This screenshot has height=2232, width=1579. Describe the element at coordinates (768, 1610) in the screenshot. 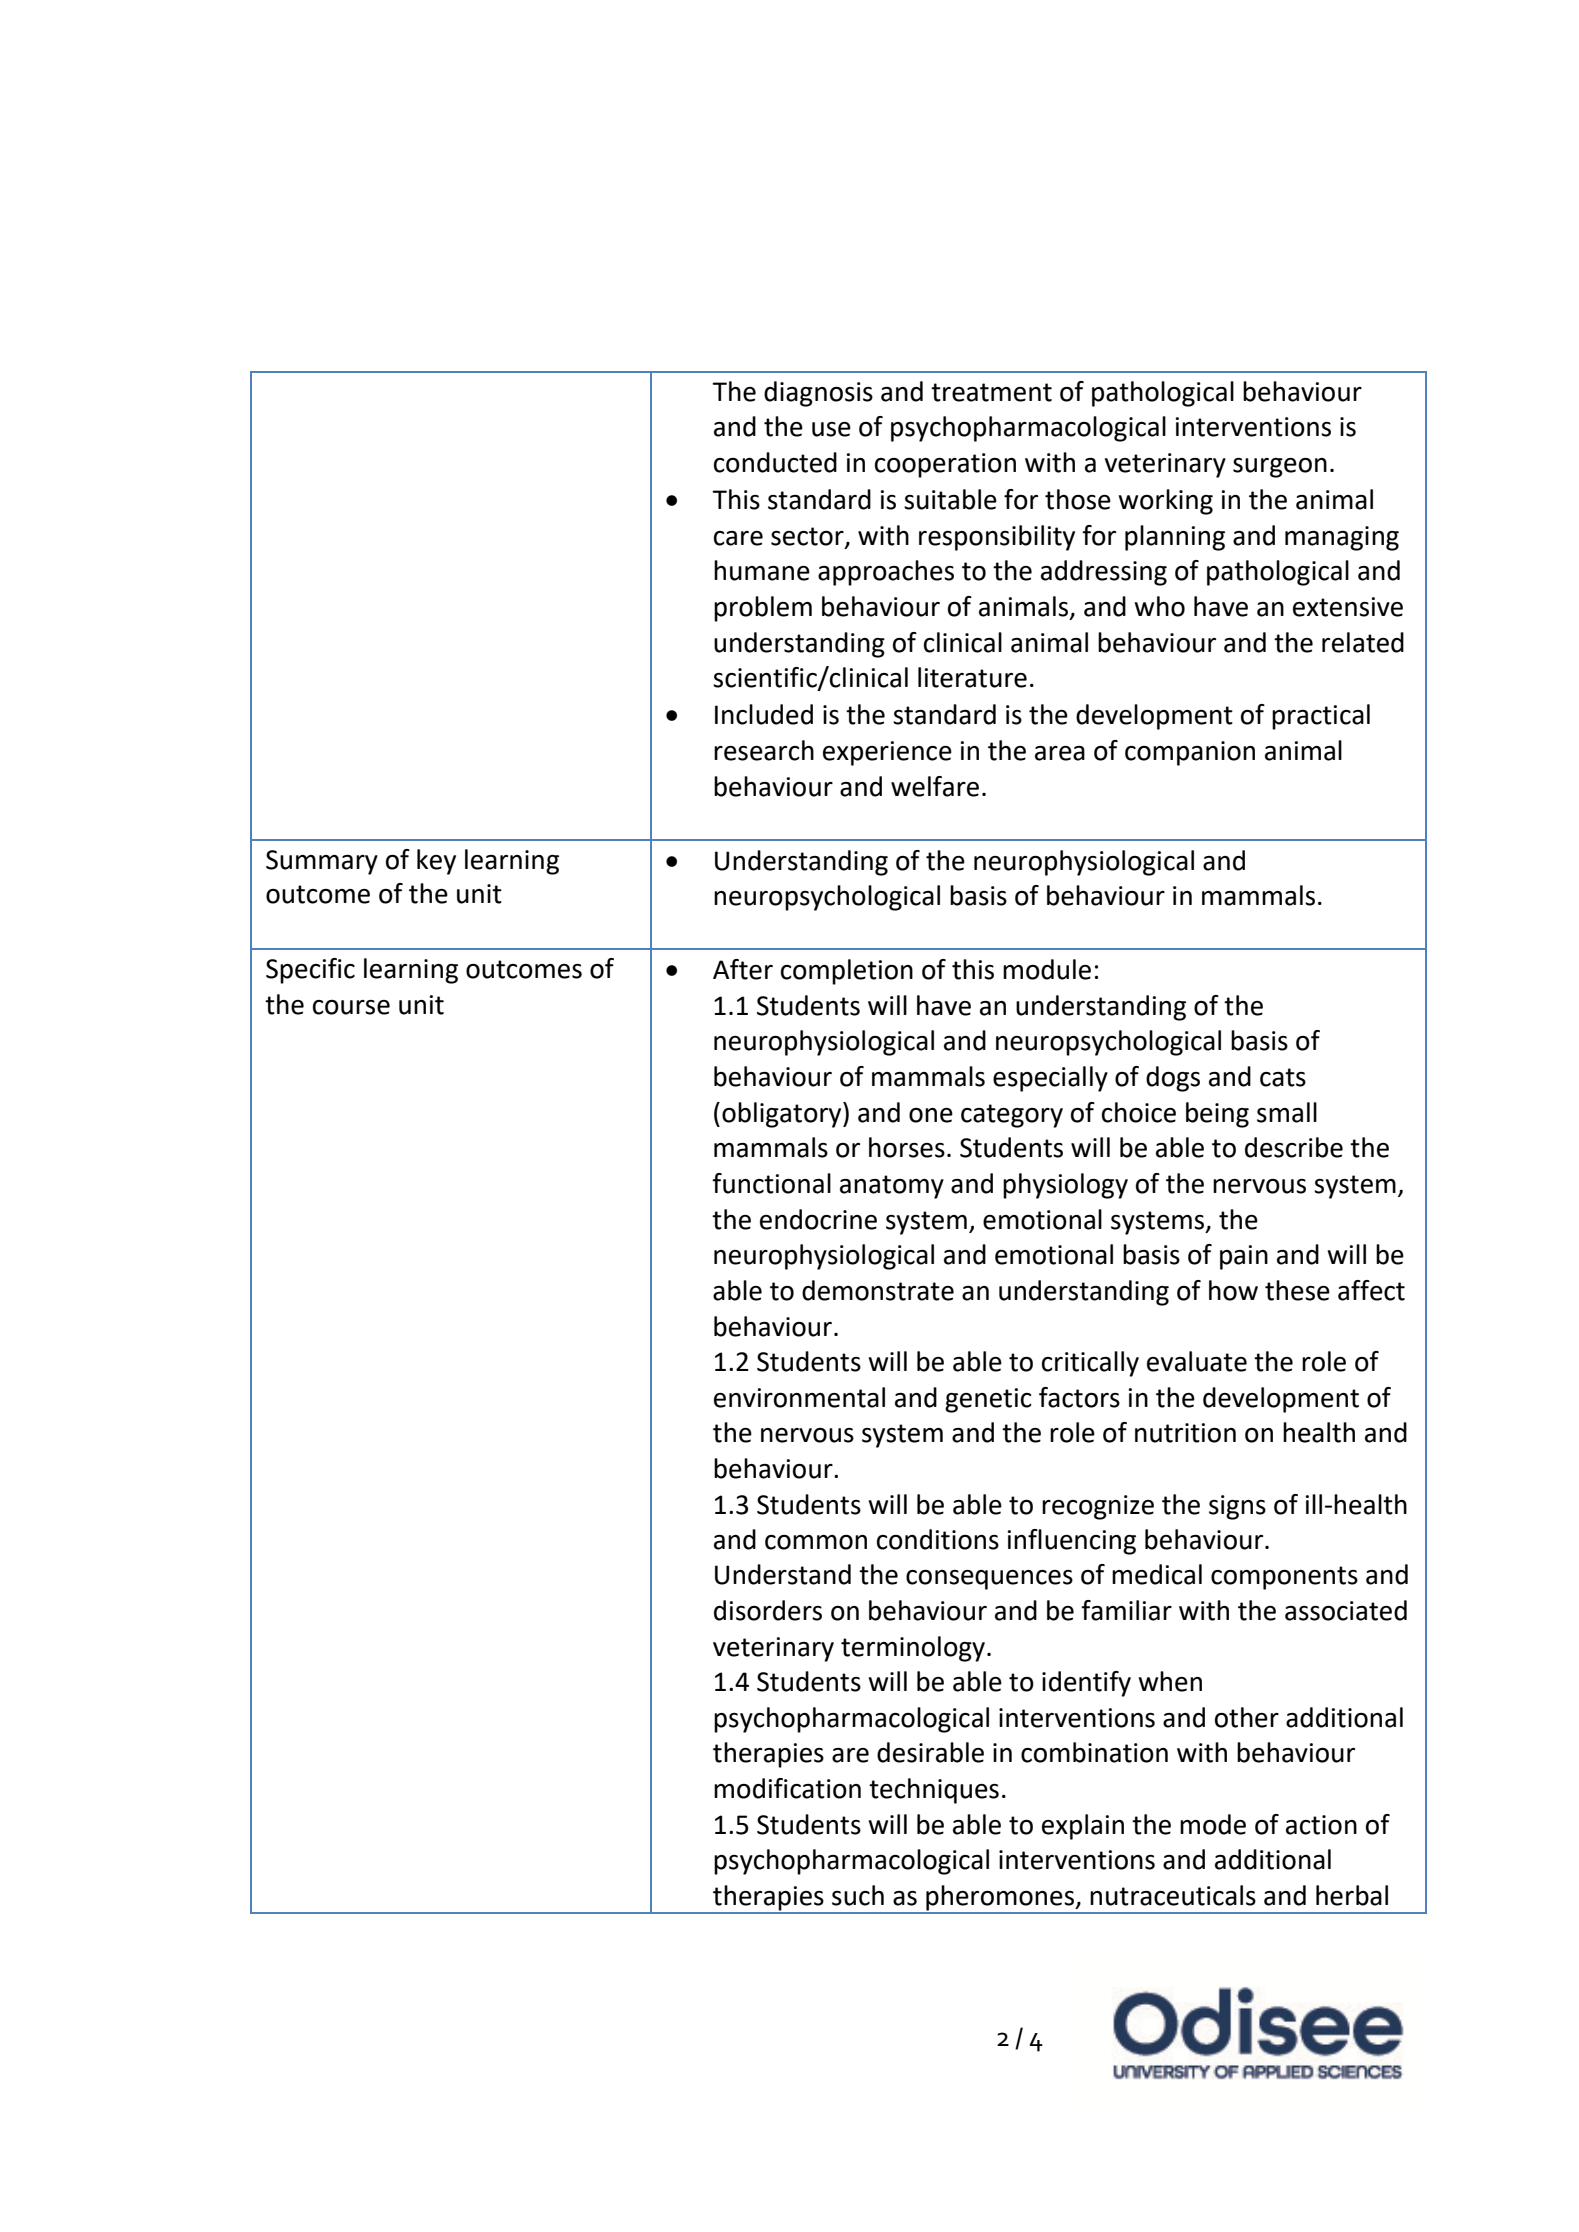

I see `disorders` at that location.
